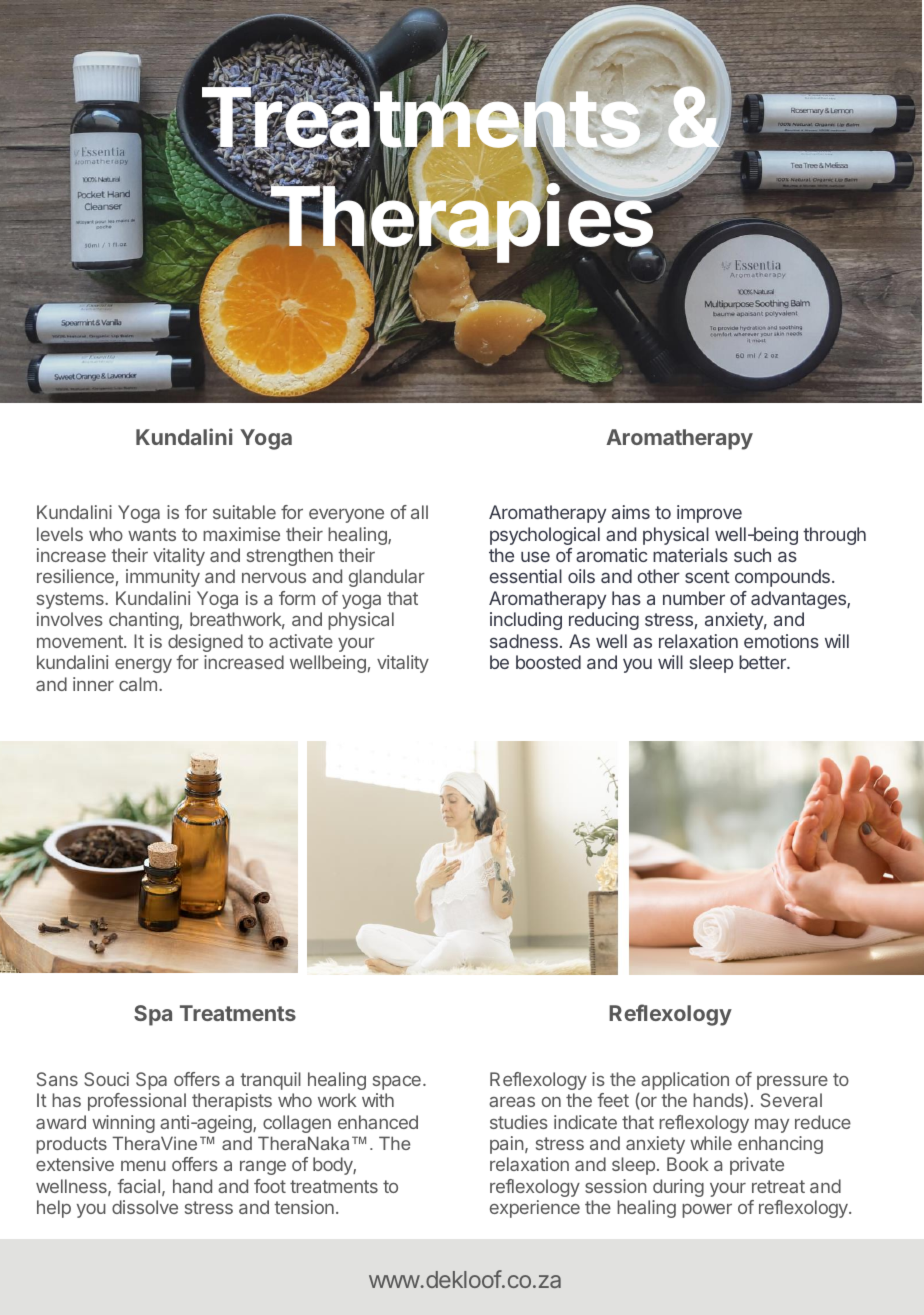  I want to click on Sans, so click(57, 1079).
